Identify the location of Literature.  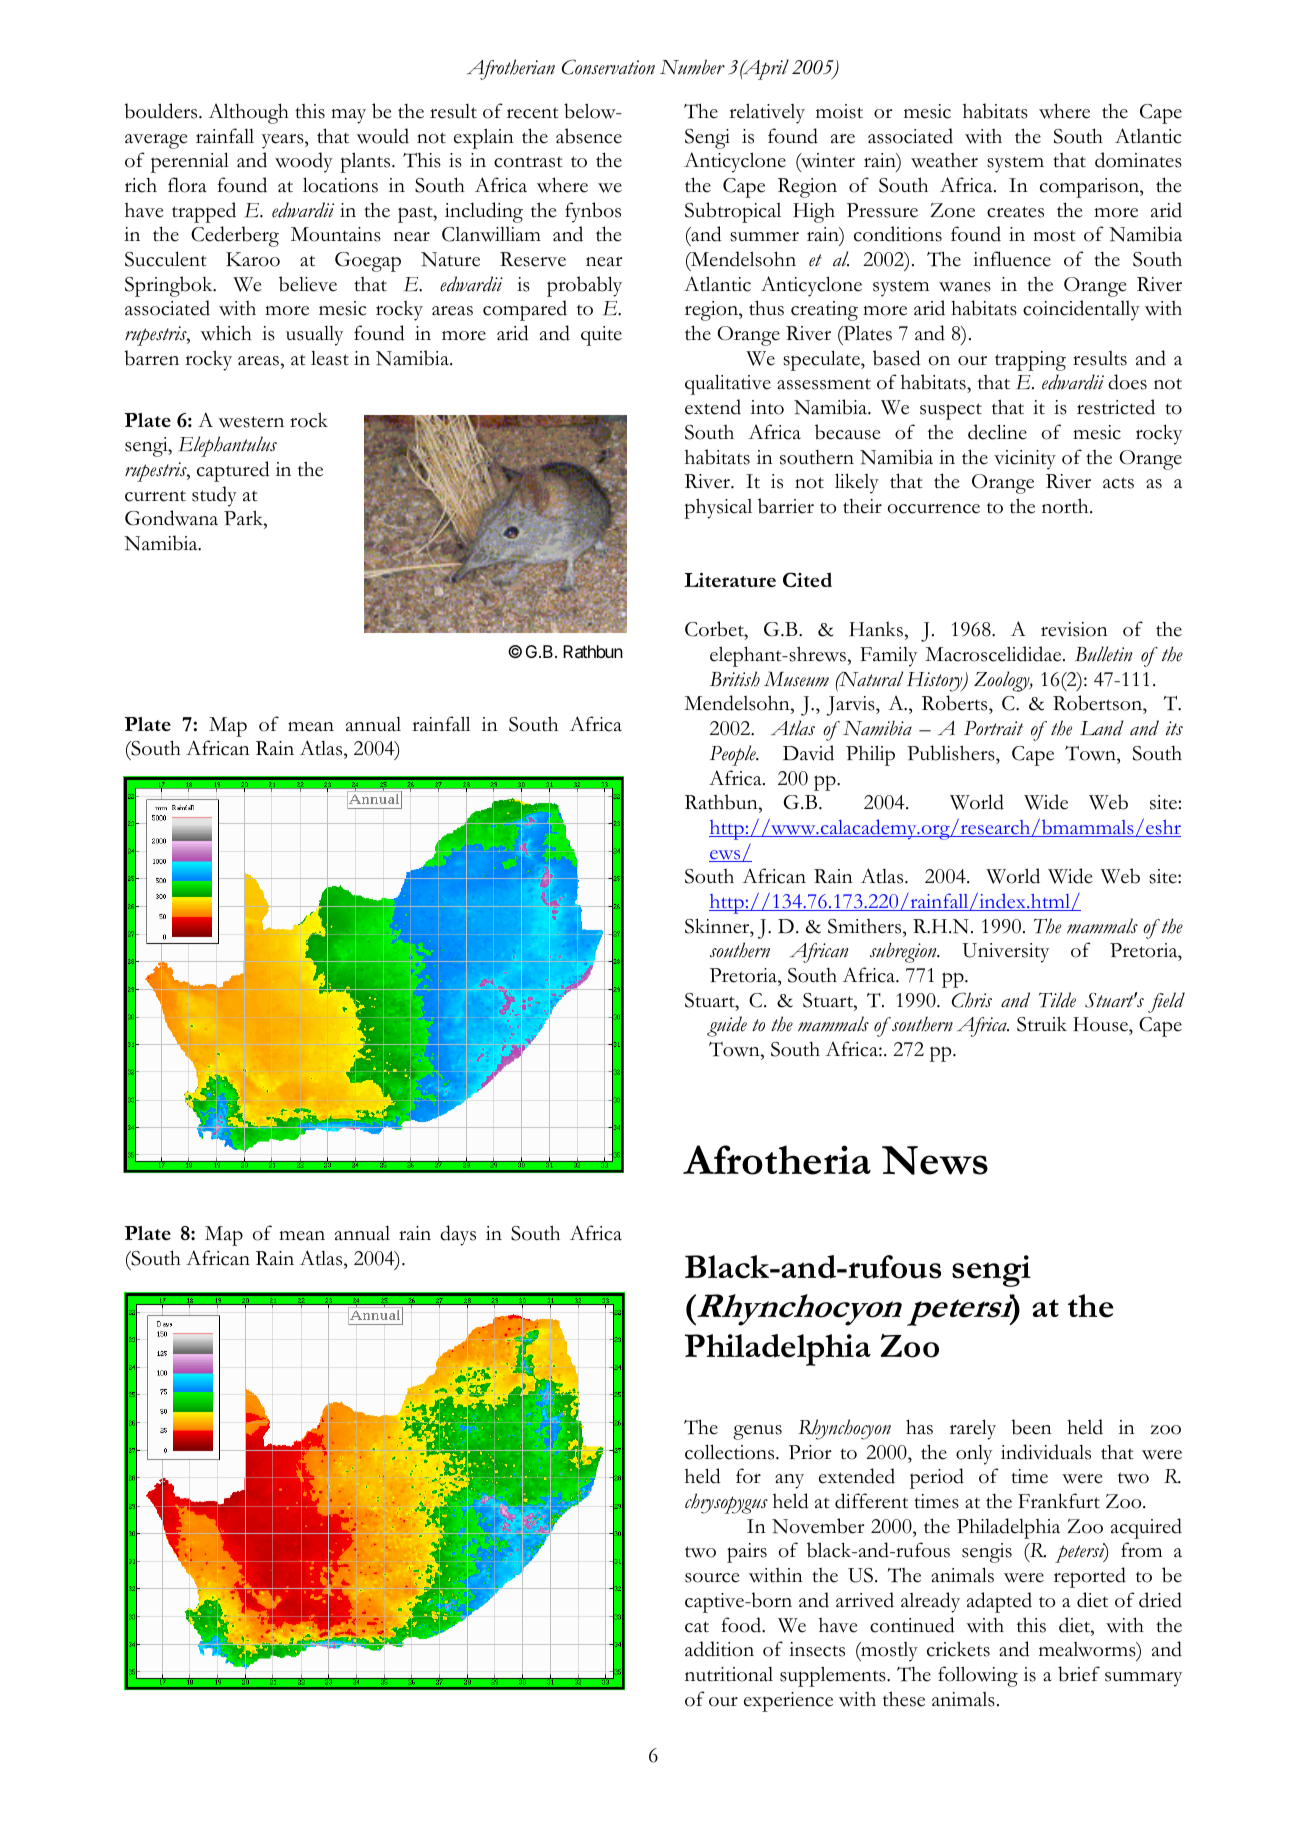
(730, 580).
